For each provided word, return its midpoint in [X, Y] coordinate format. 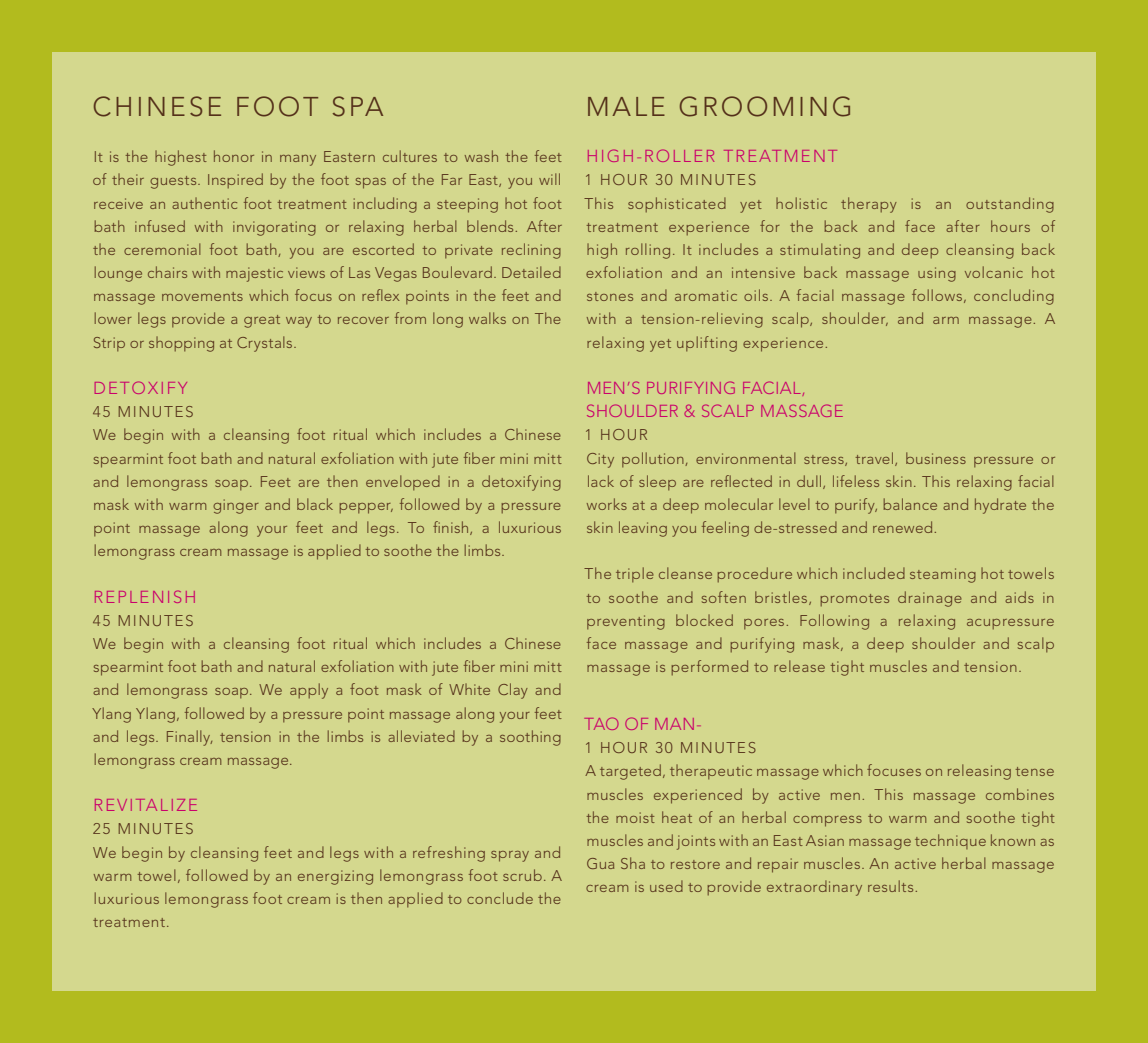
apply [309, 691]
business [936, 458]
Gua [600, 863]
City [600, 460]
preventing [626, 622]
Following [834, 622]
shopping [181, 344]
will [549, 179]
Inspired [235, 180]
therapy [869, 205]
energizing [335, 877]
